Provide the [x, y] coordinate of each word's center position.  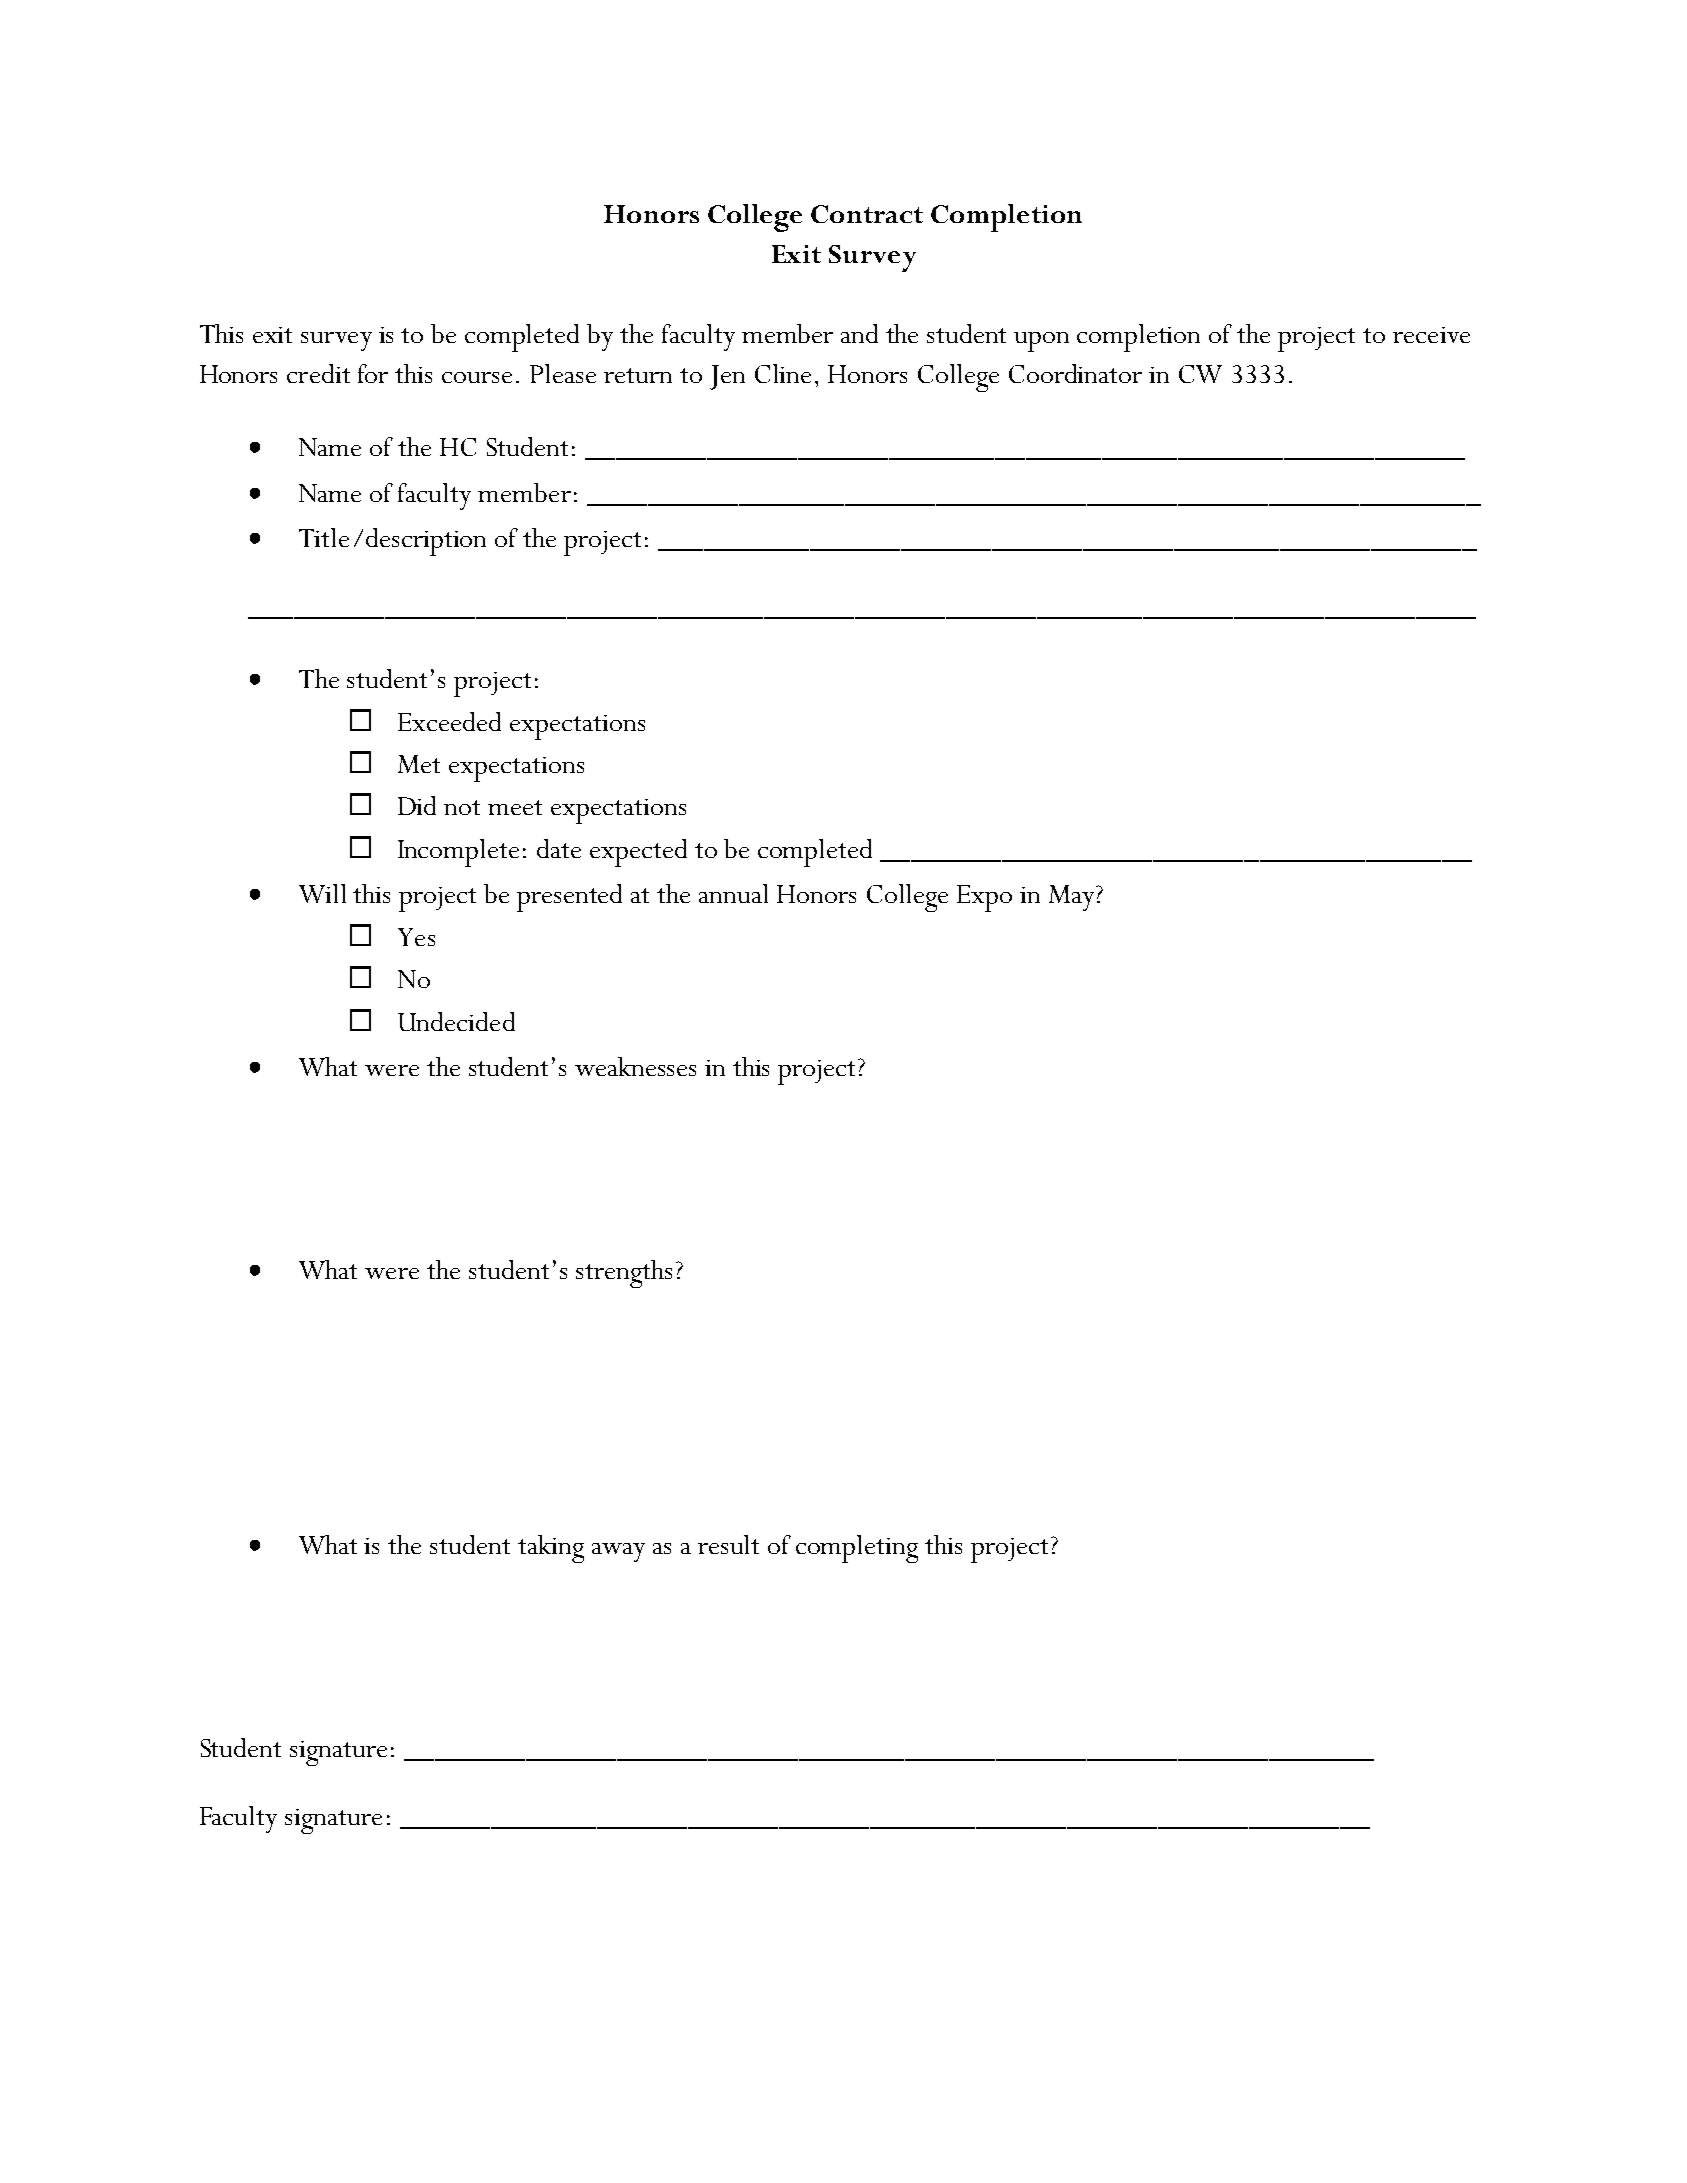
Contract [867, 214]
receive [1431, 335]
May [1073, 898]
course [477, 377]
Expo [984, 898]
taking [551, 1549]
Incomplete [458, 853]
